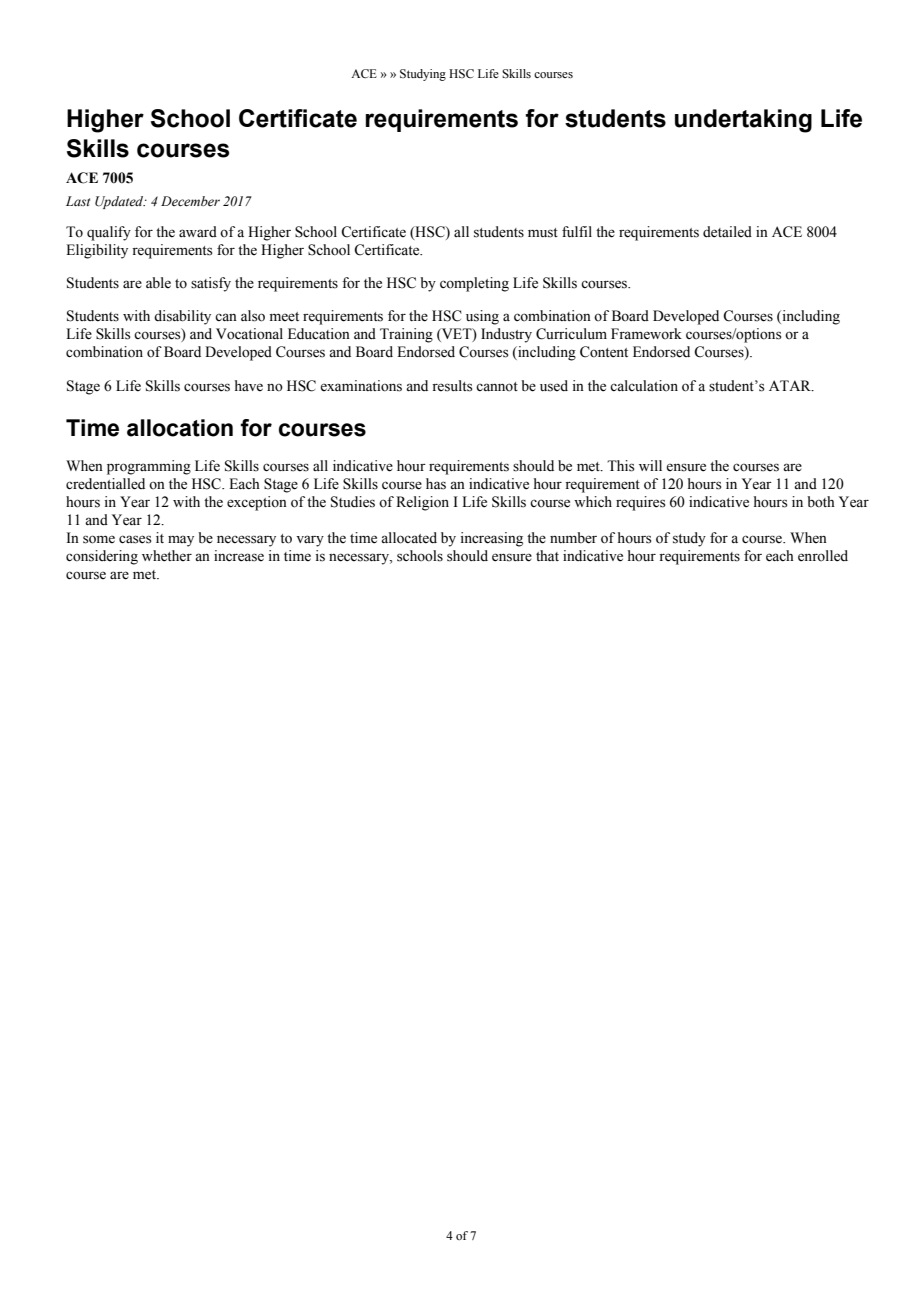  Describe the element at coordinates (452, 386) in the screenshot. I see `results` at that location.
